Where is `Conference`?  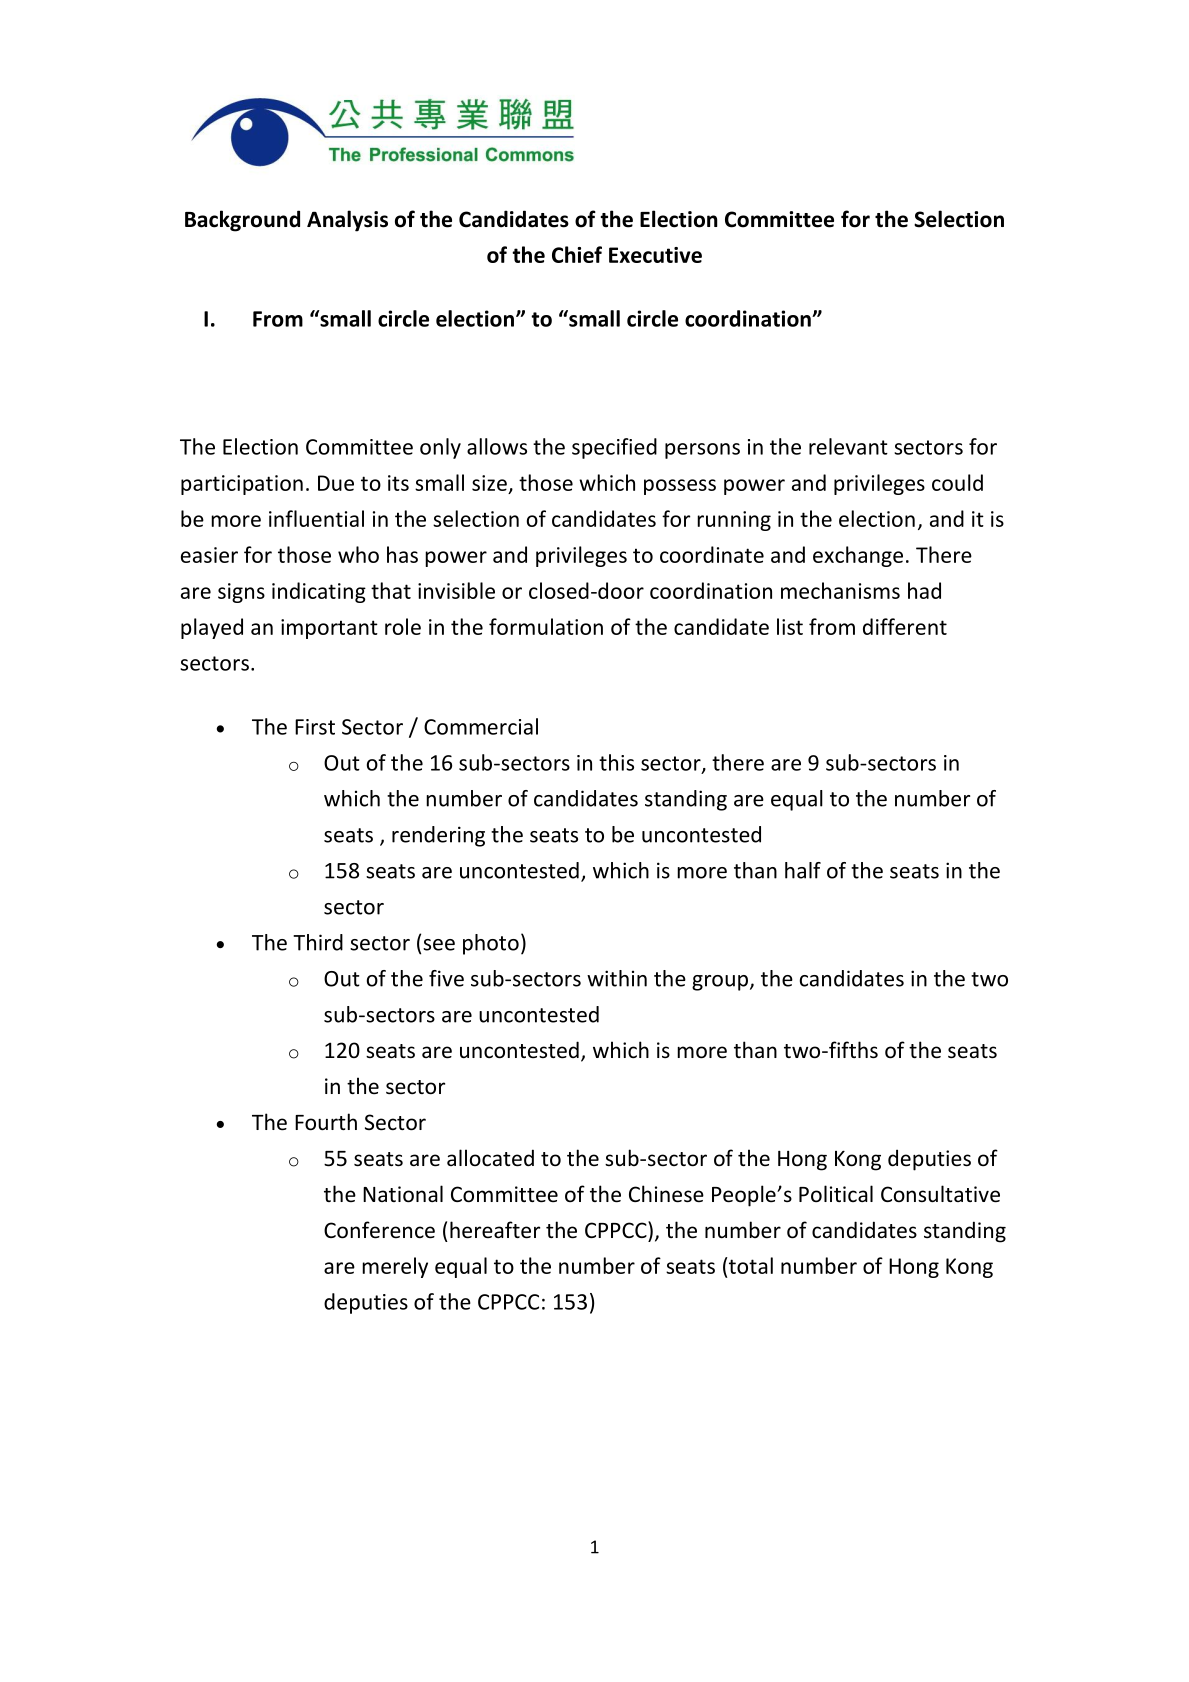 Conference is located at coordinates (379, 1230).
